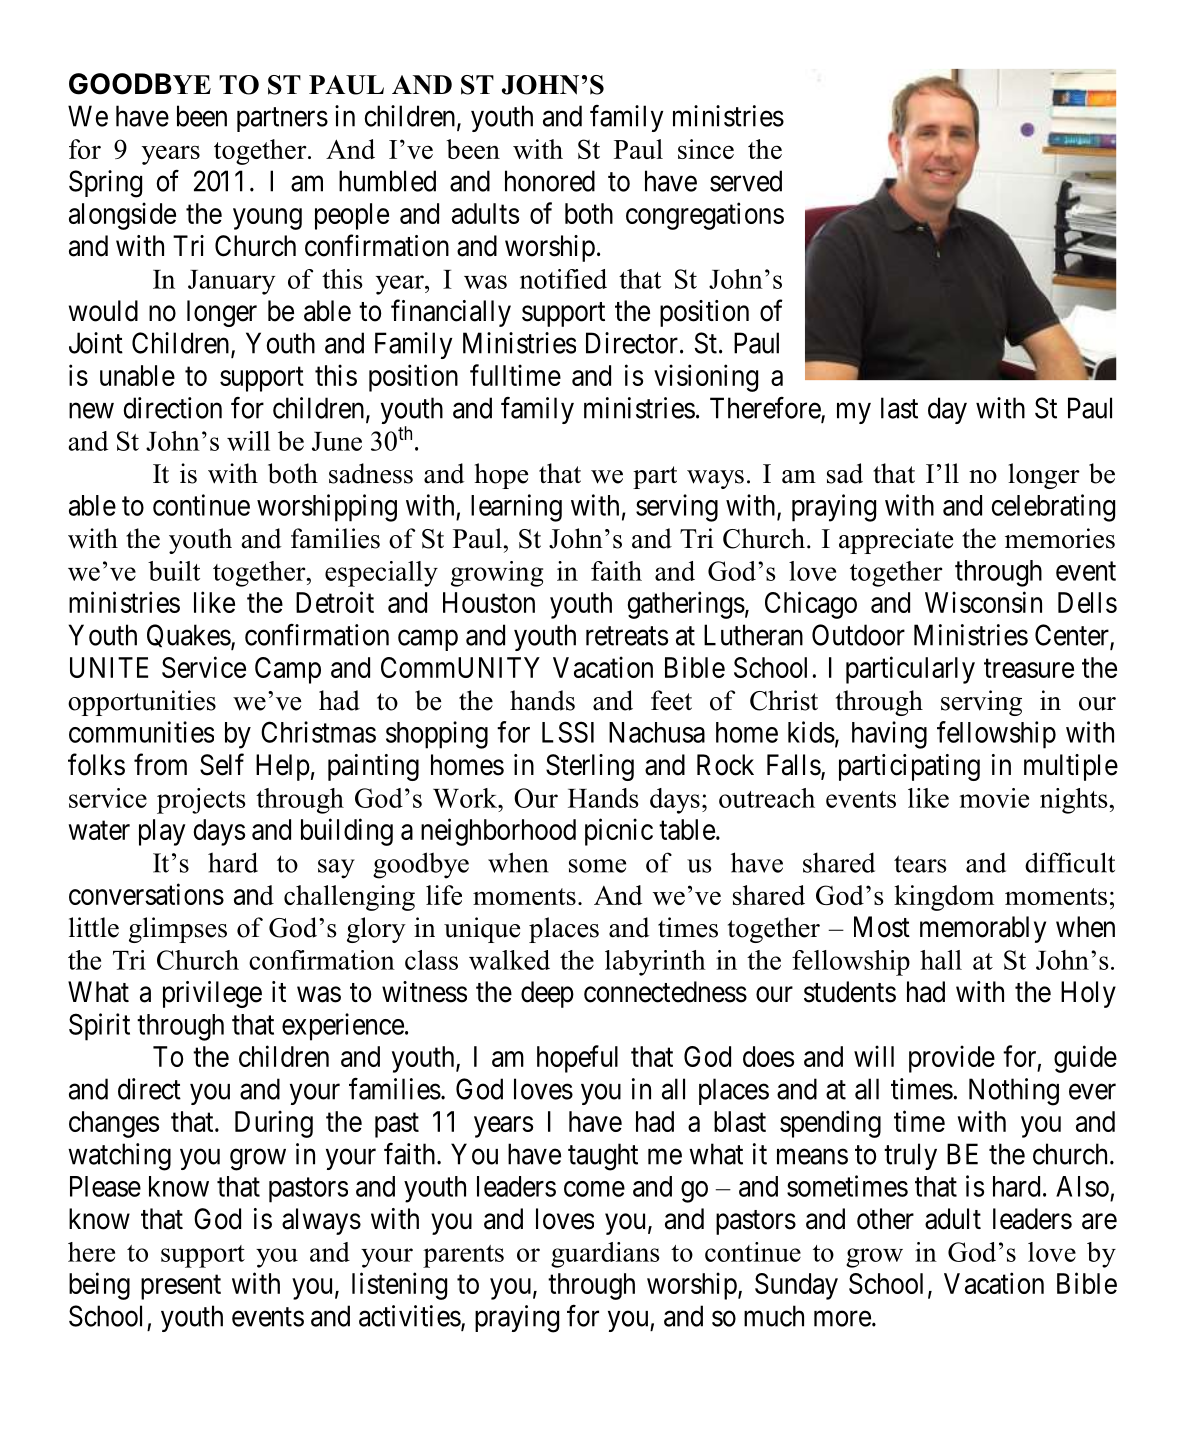 The image size is (1184, 1438). What do you see at coordinates (181, 1287) in the screenshot?
I see `present` at bounding box center [181, 1287].
